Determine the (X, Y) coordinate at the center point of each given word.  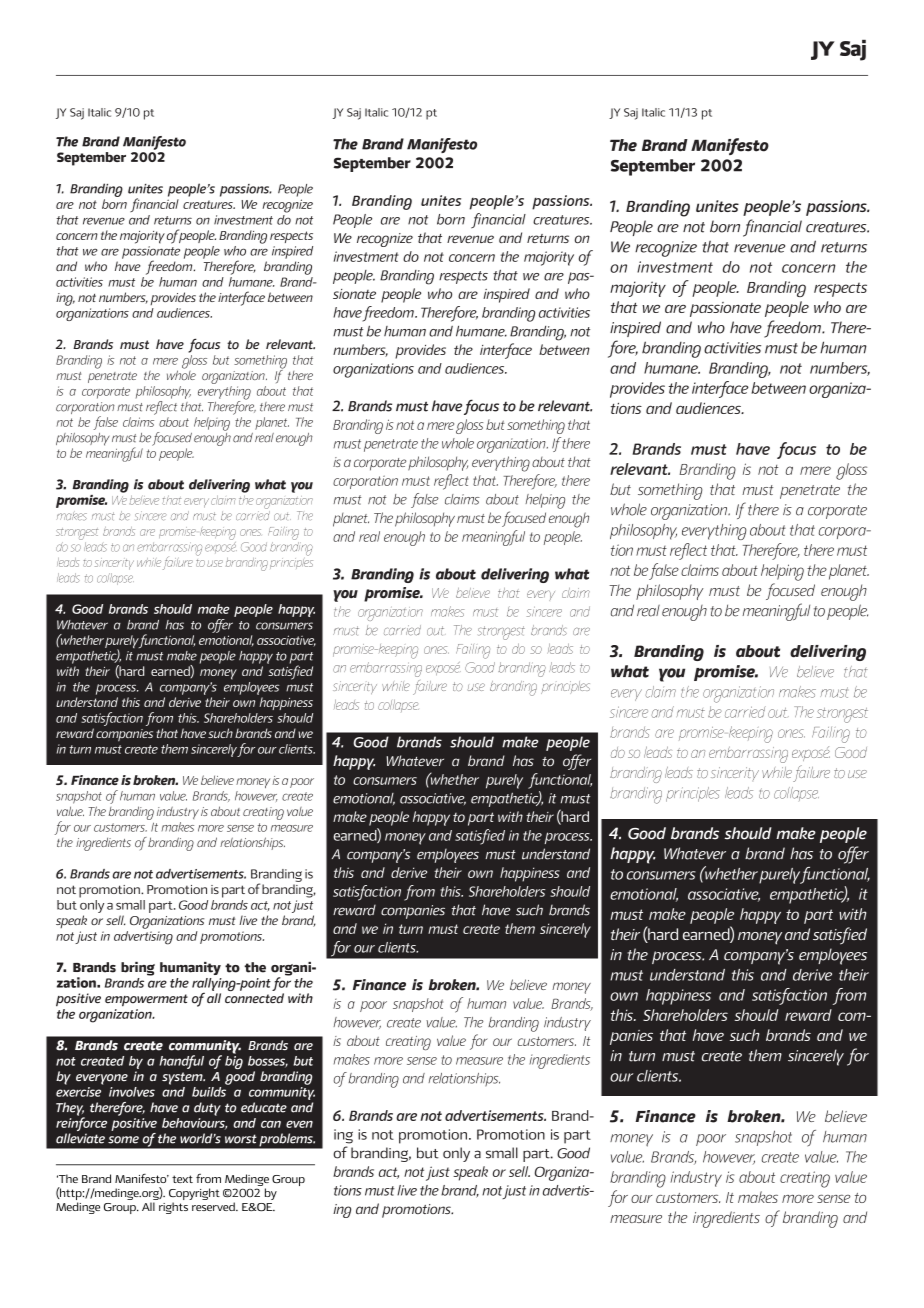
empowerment (146, 1000)
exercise (78, 1092)
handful (181, 1062)
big (234, 1061)
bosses (268, 1062)
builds (209, 1092)
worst (241, 1139)
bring (138, 969)
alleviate (80, 1138)
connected (254, 998)
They (70, 1110)
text (182, 1179)
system (183, 1078)
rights (173, 1208)
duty (207, 1109)
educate (264, 1107)
